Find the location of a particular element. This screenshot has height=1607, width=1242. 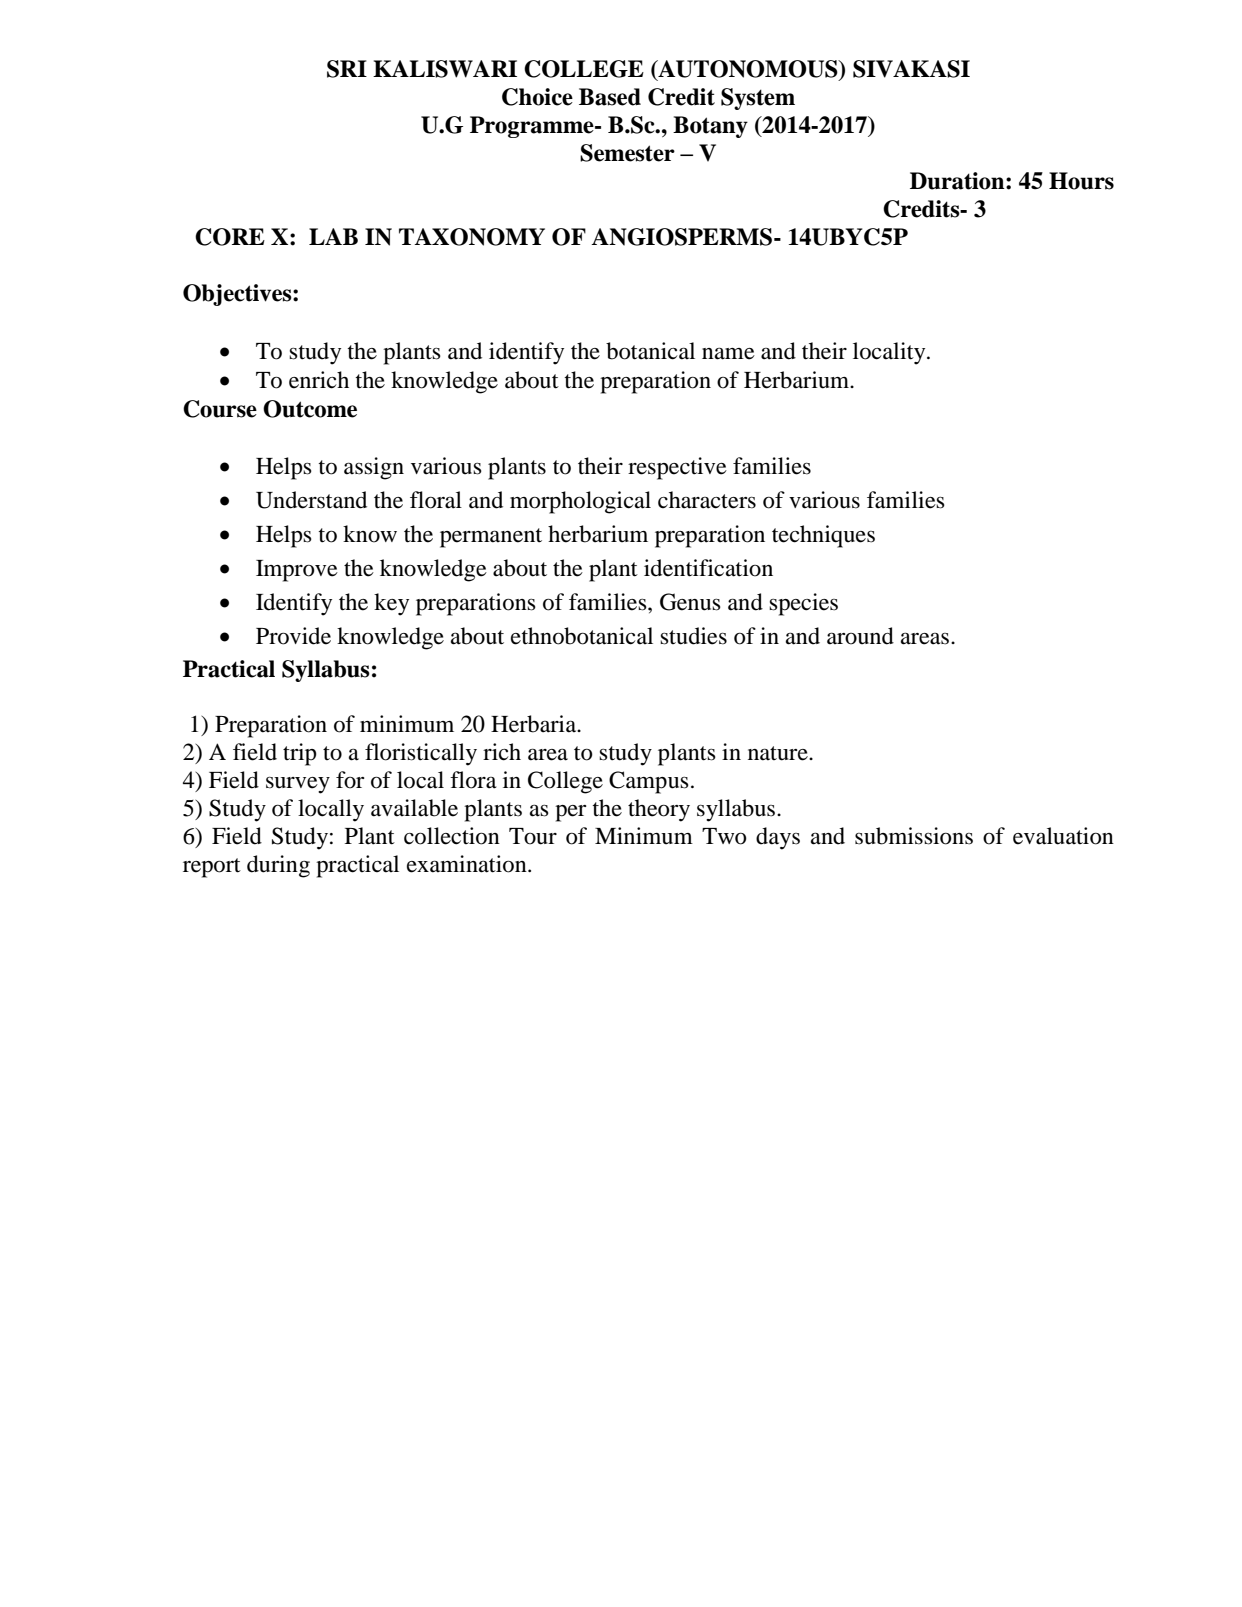

Based is located at coordinates (610, 97).
